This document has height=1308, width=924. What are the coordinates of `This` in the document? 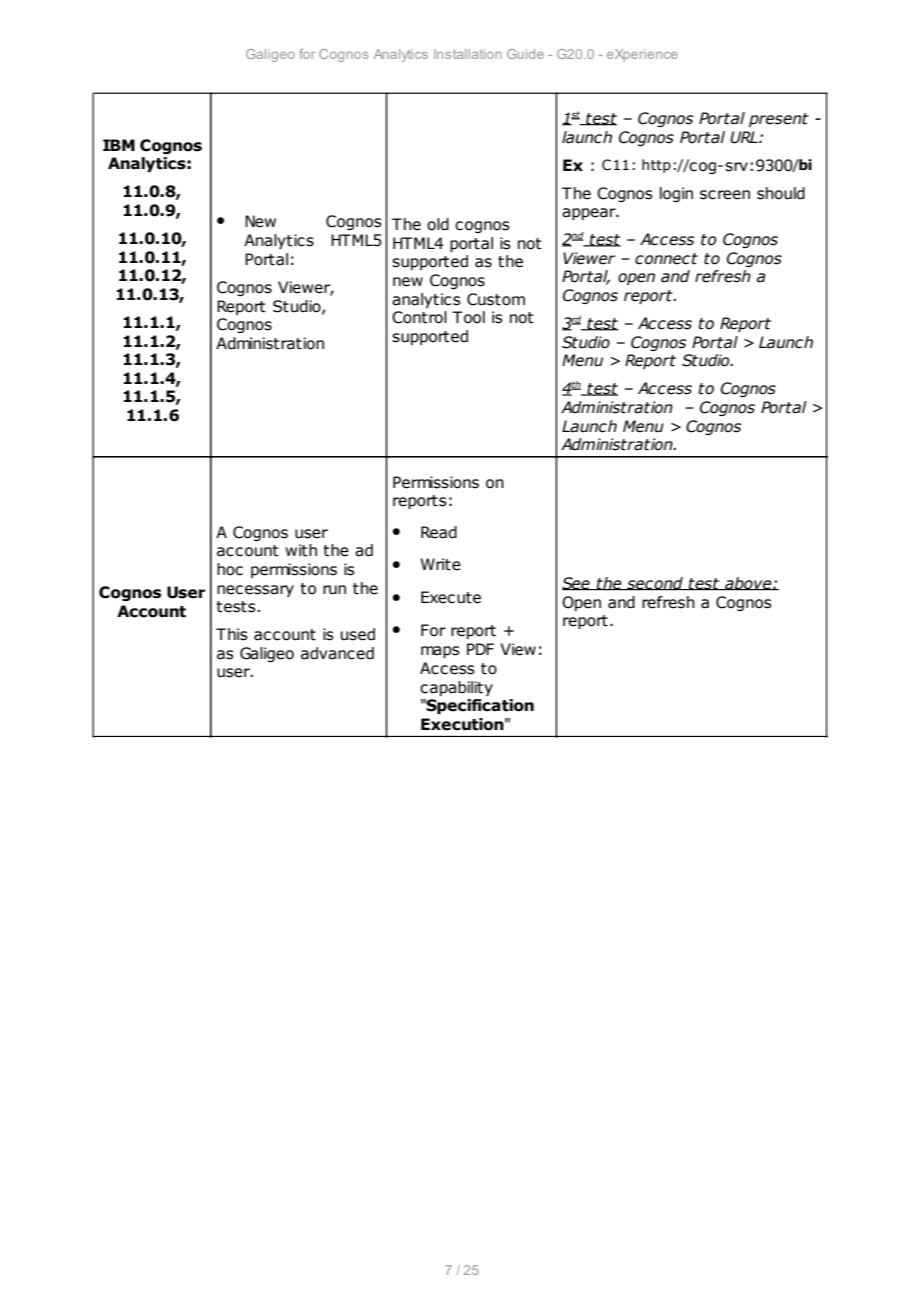 It's located at (232, 634).
